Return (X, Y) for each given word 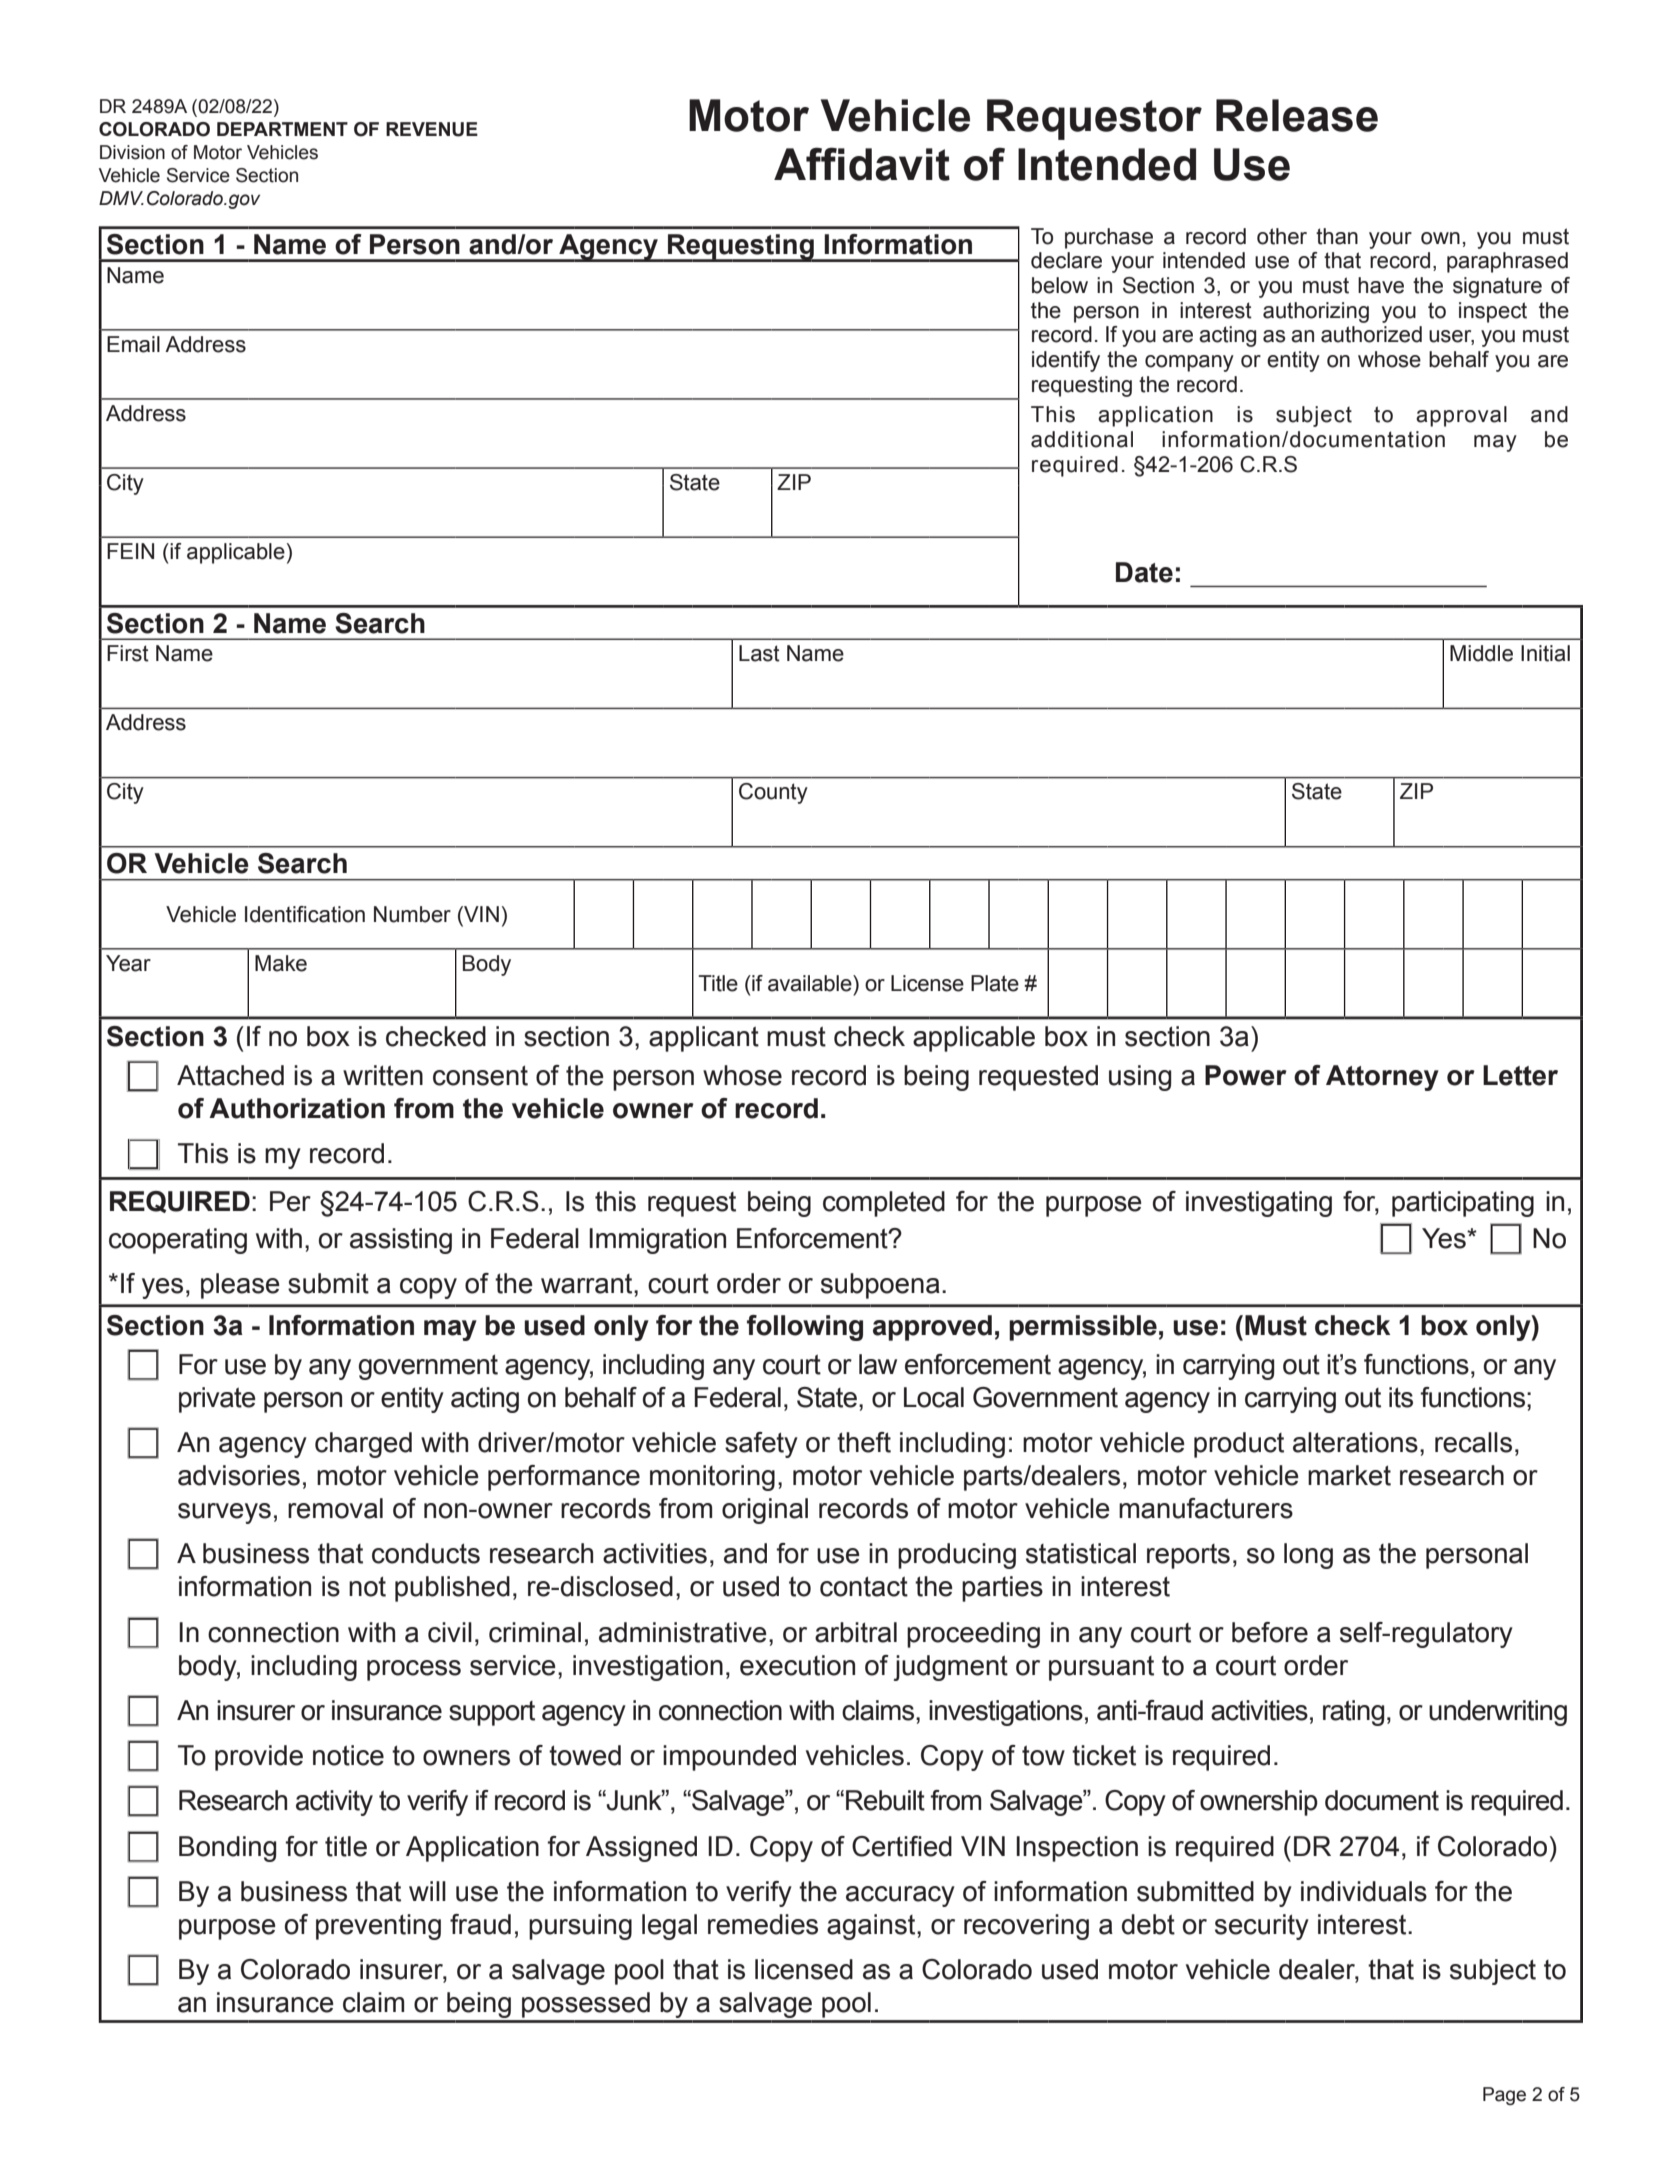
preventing (378, 1927)
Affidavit (862, 164)
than (1337, 236)
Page (1504, 2096)
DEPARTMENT (282, 129)
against (872, 1927)
